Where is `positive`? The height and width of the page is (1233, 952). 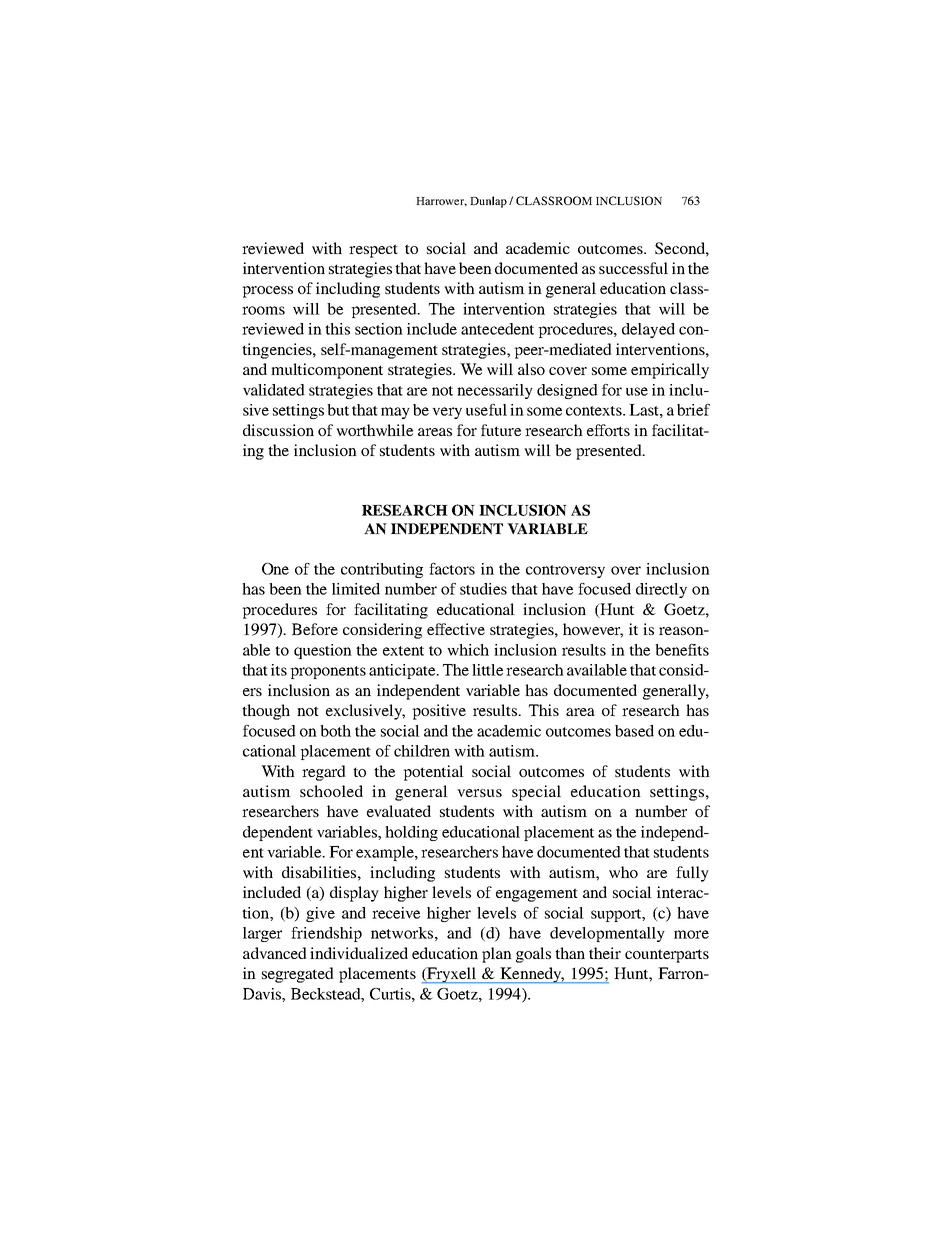 positive is located at coordinates (439, 712).
